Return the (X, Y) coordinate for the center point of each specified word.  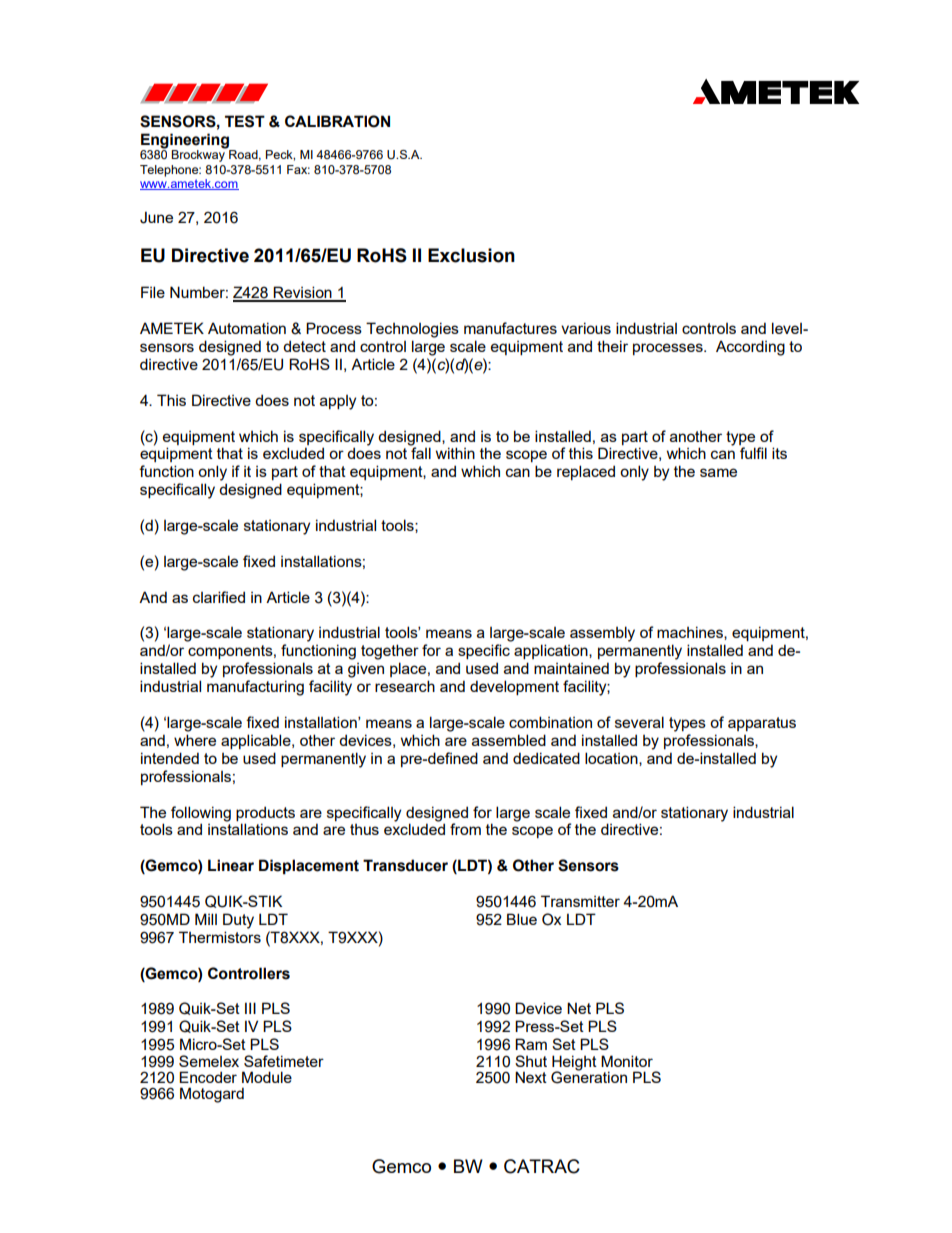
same (718, 472)
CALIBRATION (337, 121)
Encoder (208, 1077)
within (455, 453)
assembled (509, 740)
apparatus (762, 724)
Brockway (199, 155)
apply (338, 402)
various (586, 328)
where (195, 740)
